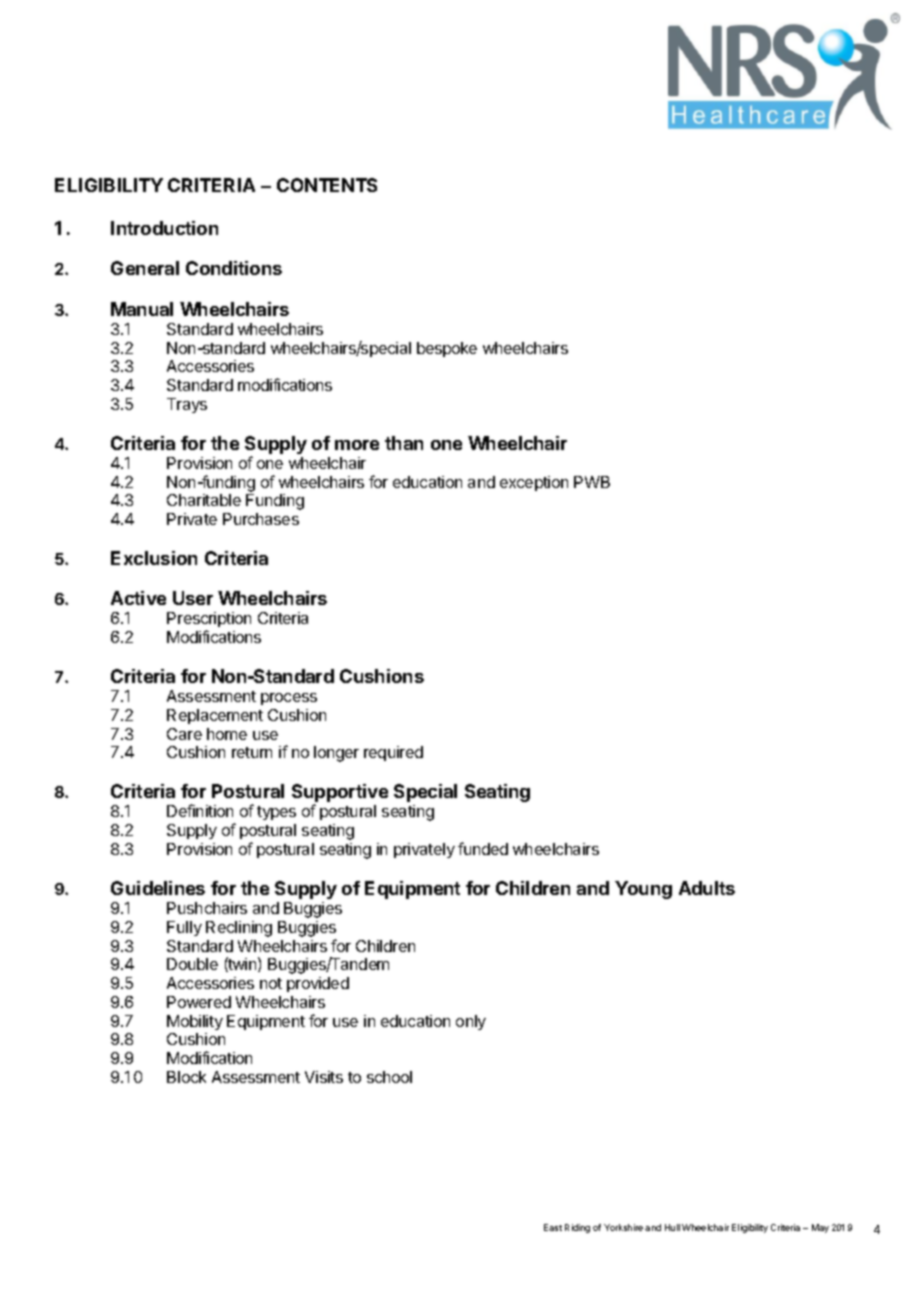 Image resolution: width=924 pixels, height=1309 pixels. I want to click on required, so click(393, 753).
